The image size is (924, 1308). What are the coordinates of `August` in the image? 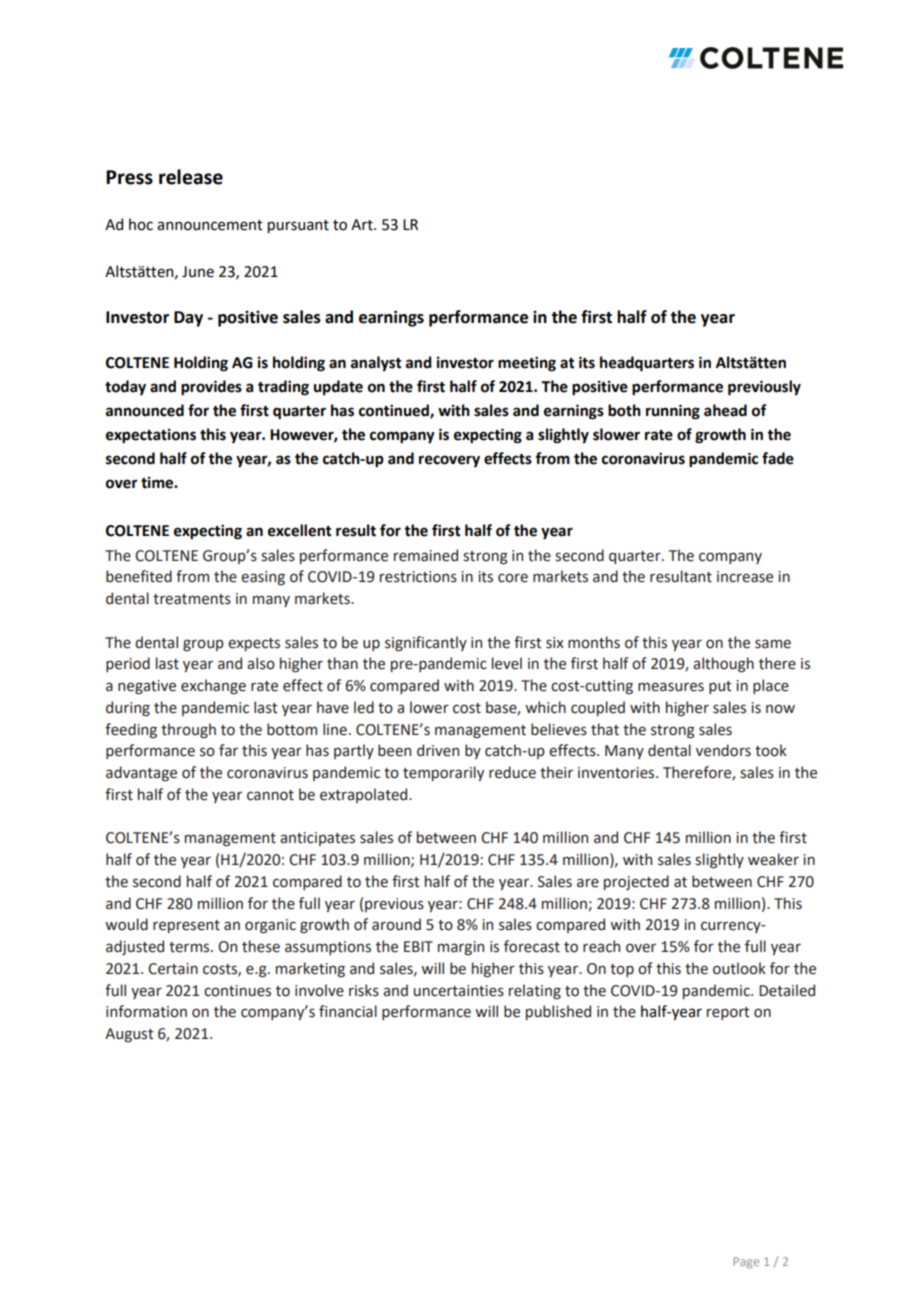 It's located at (129, 1035).
